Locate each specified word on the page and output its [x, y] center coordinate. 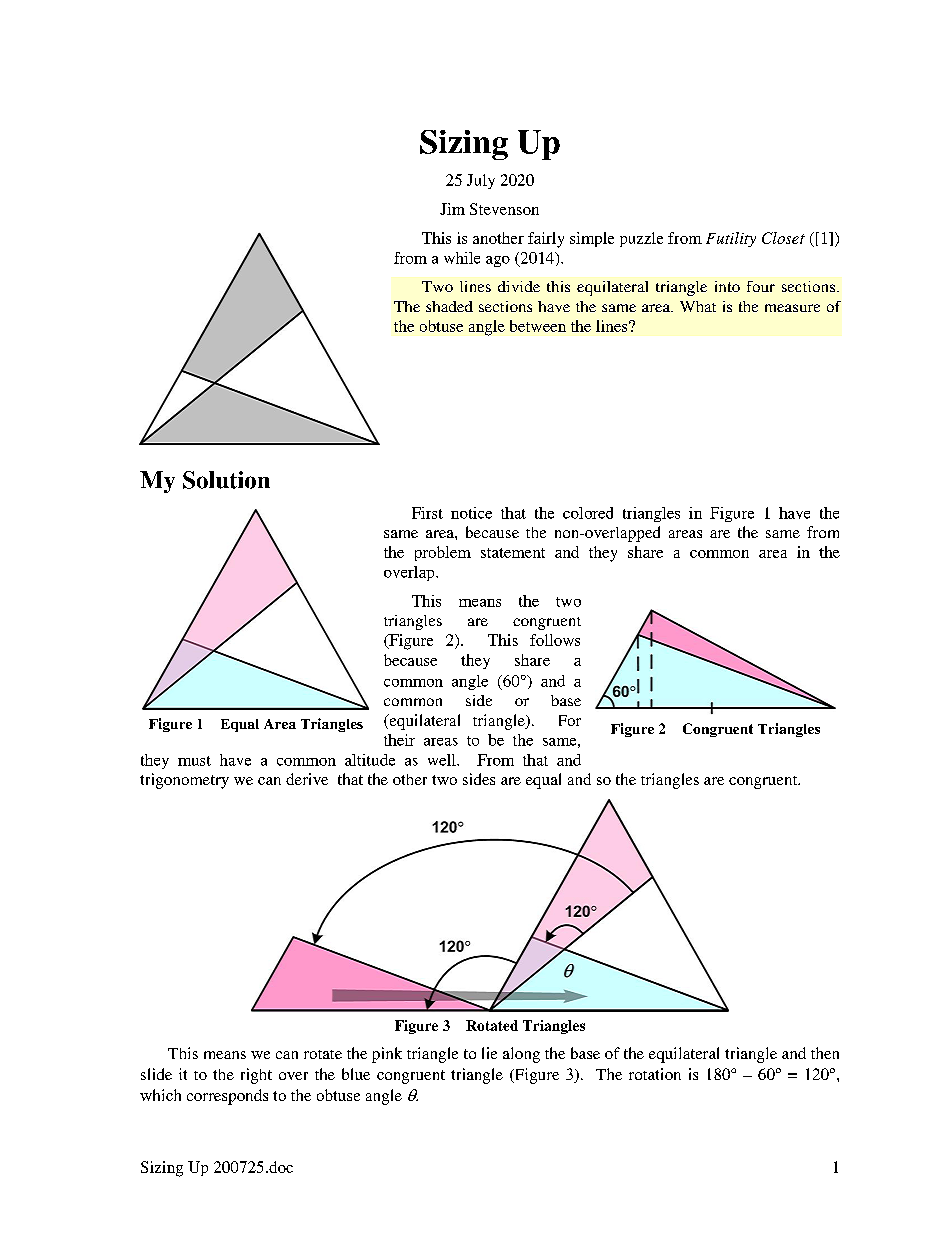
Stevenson [504, 209]
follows [555, 640]
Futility [731, 239]
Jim [452, 209]
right [256, 1076]
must [194, 761]
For [570, 720]
